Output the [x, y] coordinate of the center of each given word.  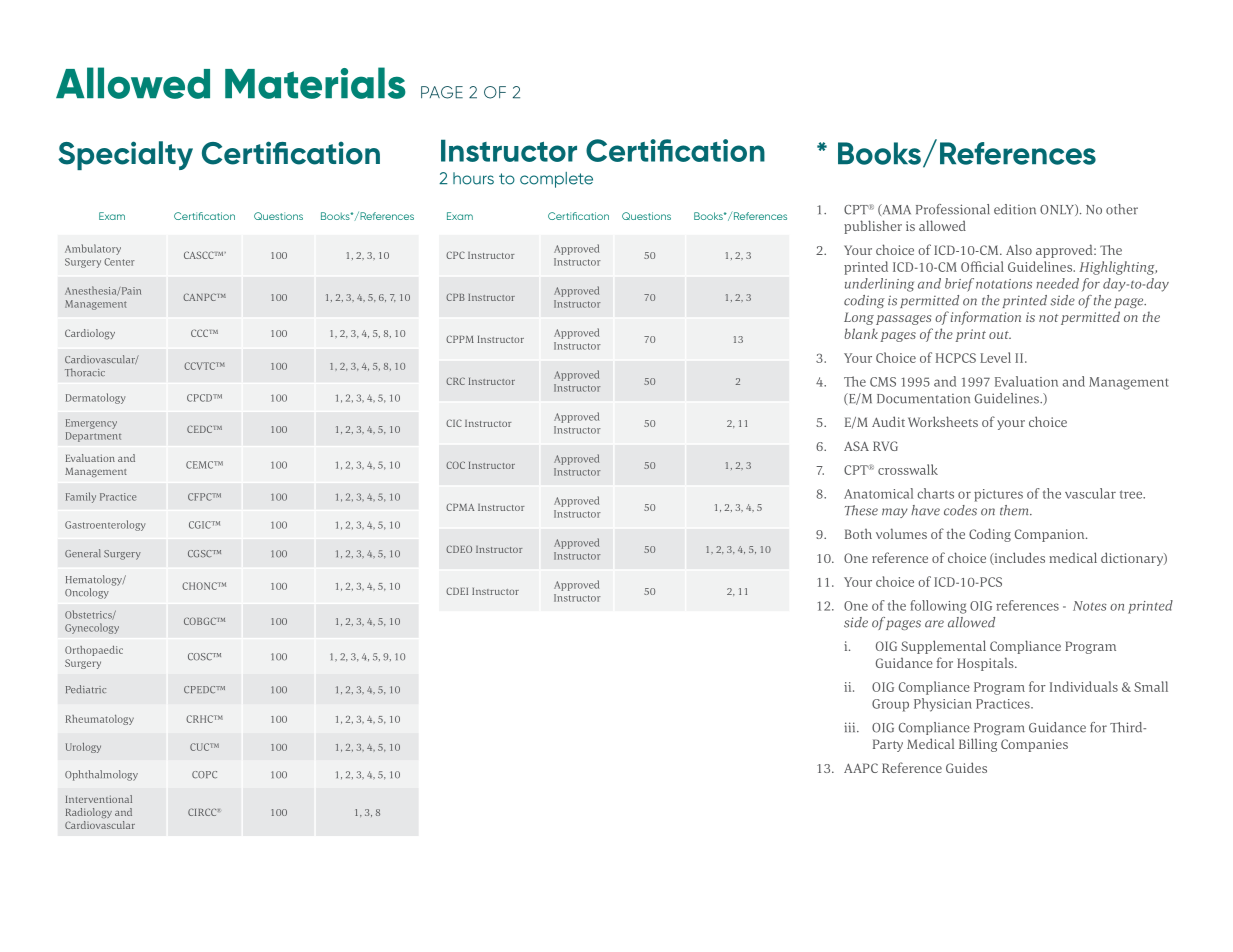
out [1000, 335]
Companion [1051, 535]
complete [556, 180]
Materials [315, 83]
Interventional [99, 799]
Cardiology [90, 334]
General [83, 553]
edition [1015, 209]
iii [851, 727]
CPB [455, 297]
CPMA [460, 507]
